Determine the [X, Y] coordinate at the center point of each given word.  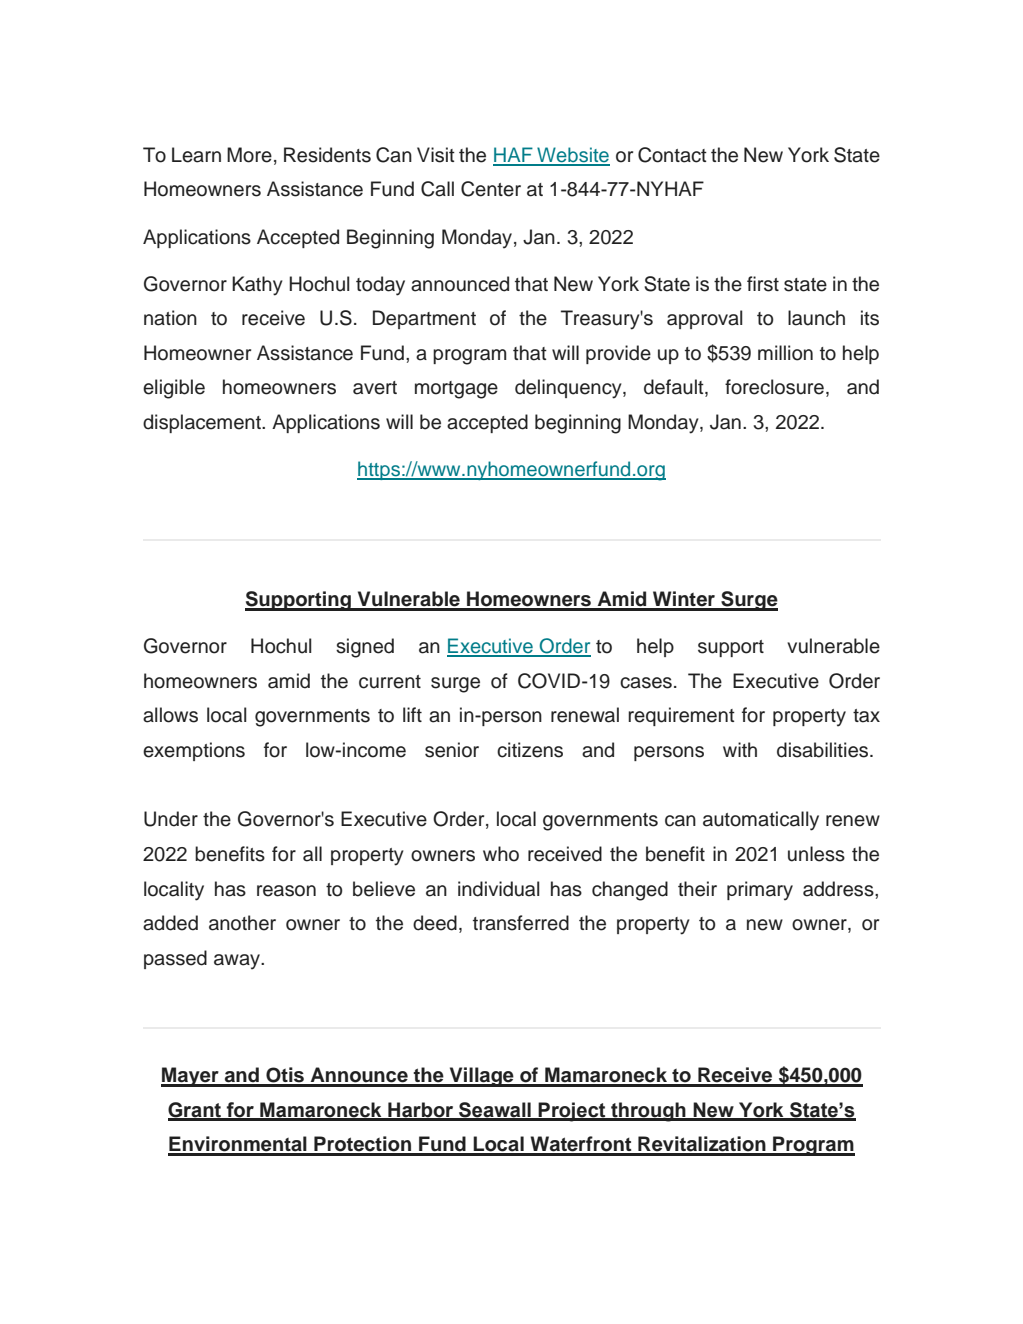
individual [499, 889]
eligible [174, 389]
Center [491, 189]
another [242, 923]
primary [760, 891]
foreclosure [774, 387]
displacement [203, 423]
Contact [672, 155]
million [785, 353]
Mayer [191, 1077]
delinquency [569, 389]
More [249, 155]
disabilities [824, 750]
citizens [530, 750]
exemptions [194, 751]
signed [365, 648]
